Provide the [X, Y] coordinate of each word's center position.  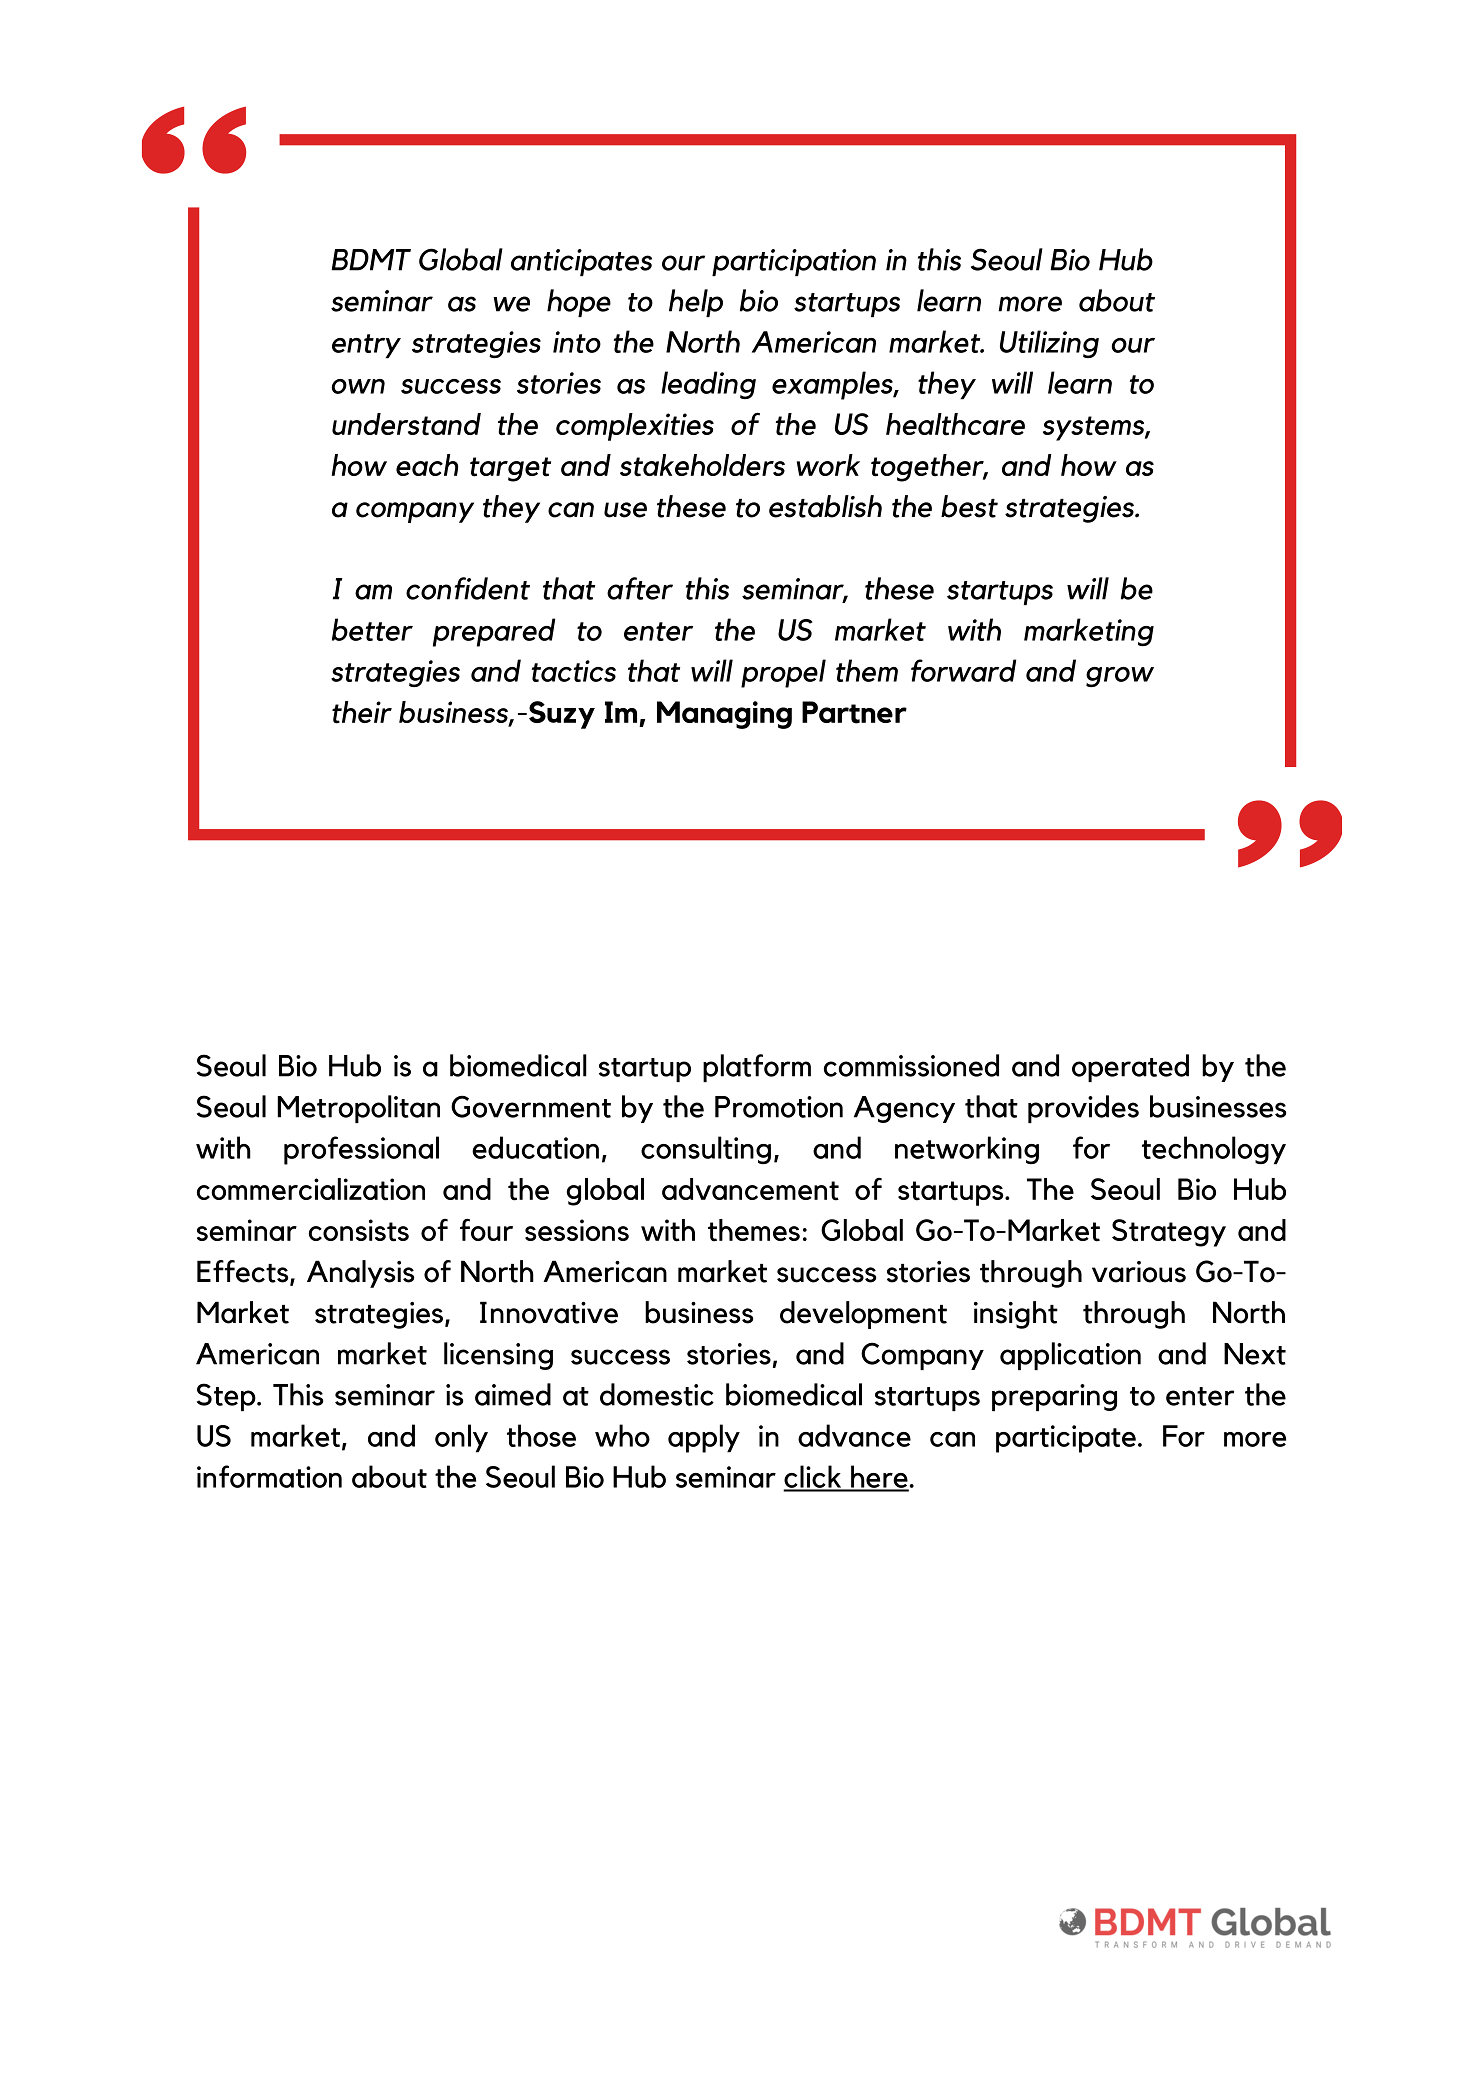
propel [783, 673]
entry [366, 346]
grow [1120, 677]
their [362, 712]
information [269, 1476]
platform [757, 1068]
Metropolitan [358, 1109]
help [696, 303]
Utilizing [1049, 344]
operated [1130, 1068]
